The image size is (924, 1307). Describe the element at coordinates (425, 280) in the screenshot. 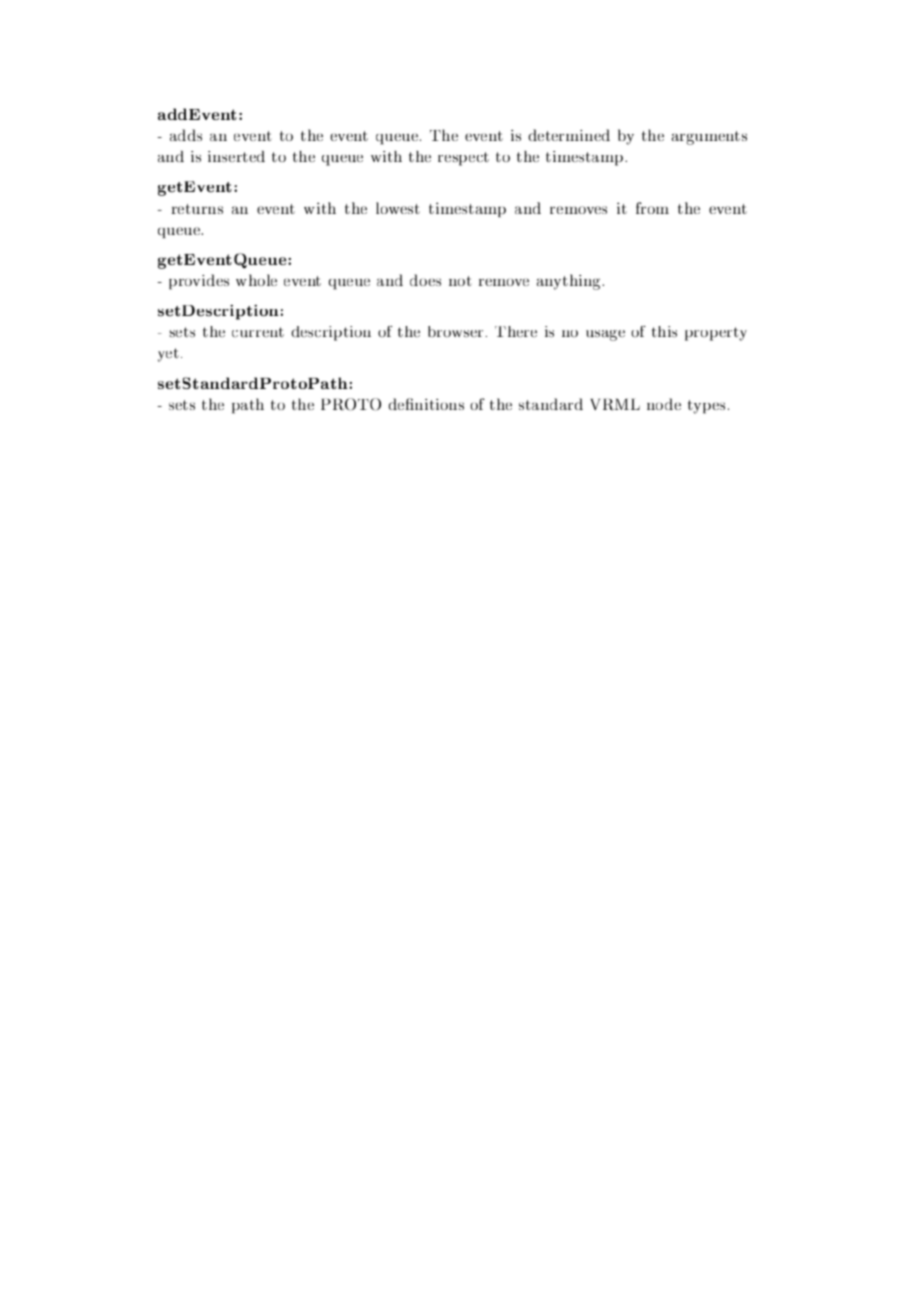

I see `does` at that location.
